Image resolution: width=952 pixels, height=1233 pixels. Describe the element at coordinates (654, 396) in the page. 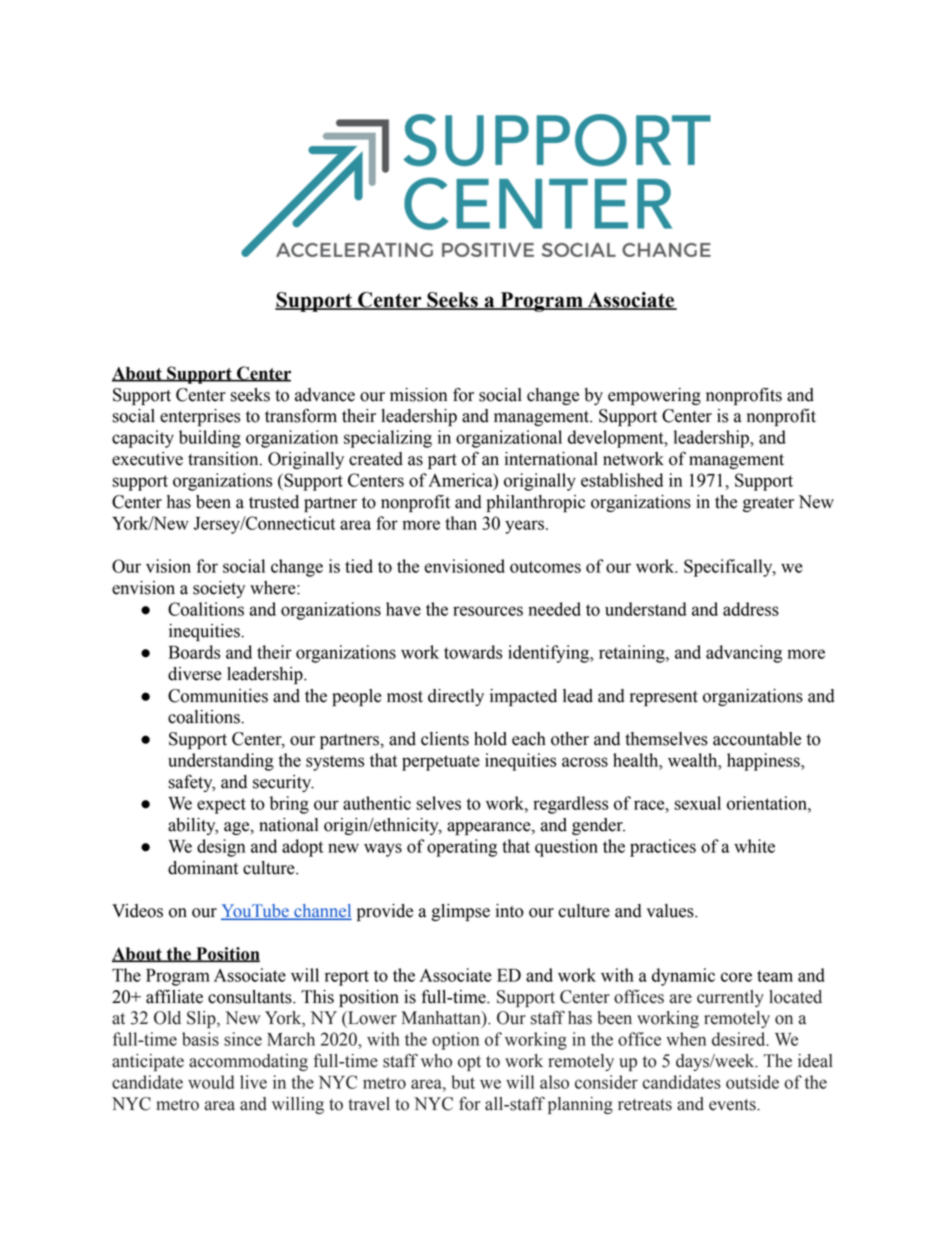

I see `empowering` at that location.
